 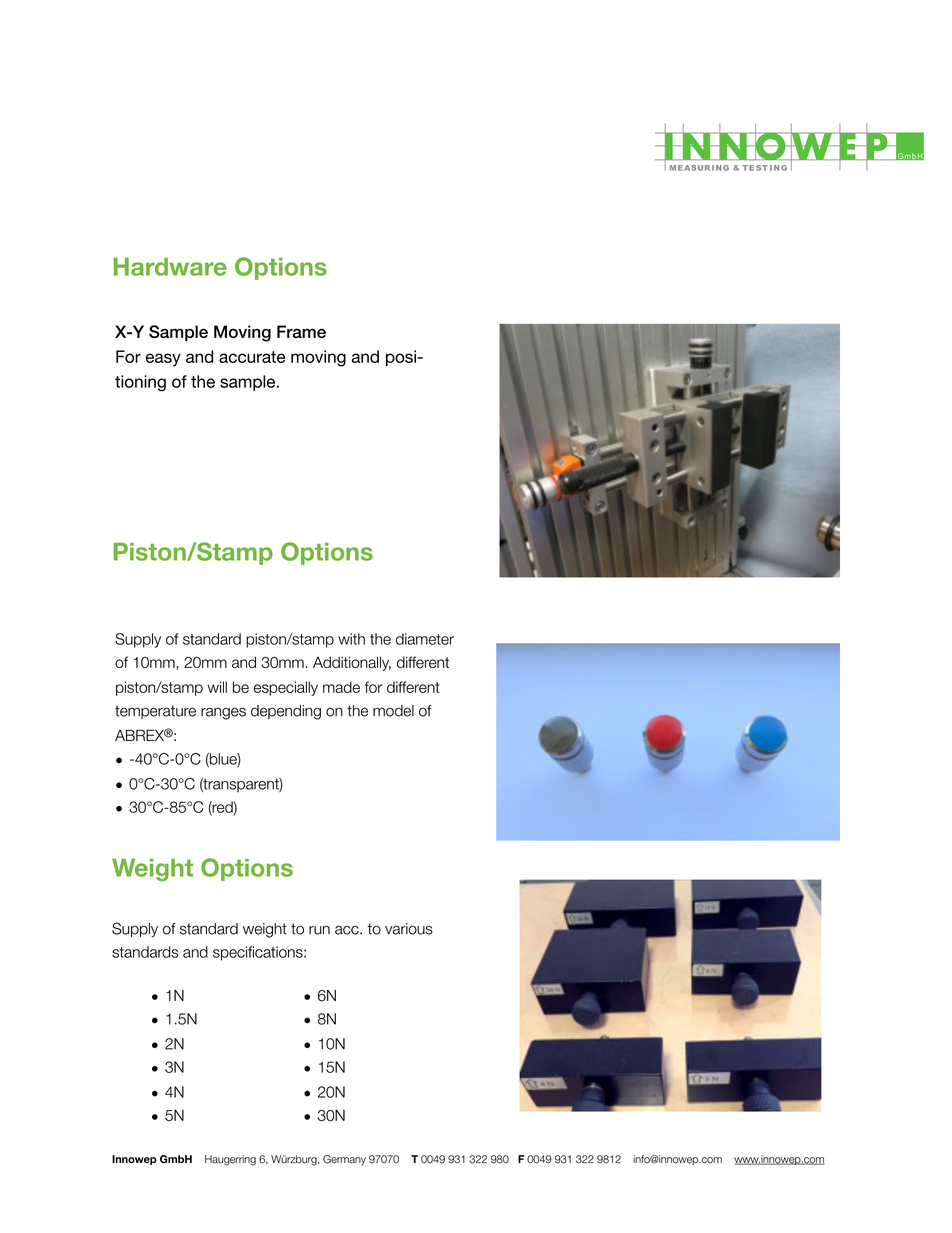 I want to click on made, so click(x=341, y=687).
